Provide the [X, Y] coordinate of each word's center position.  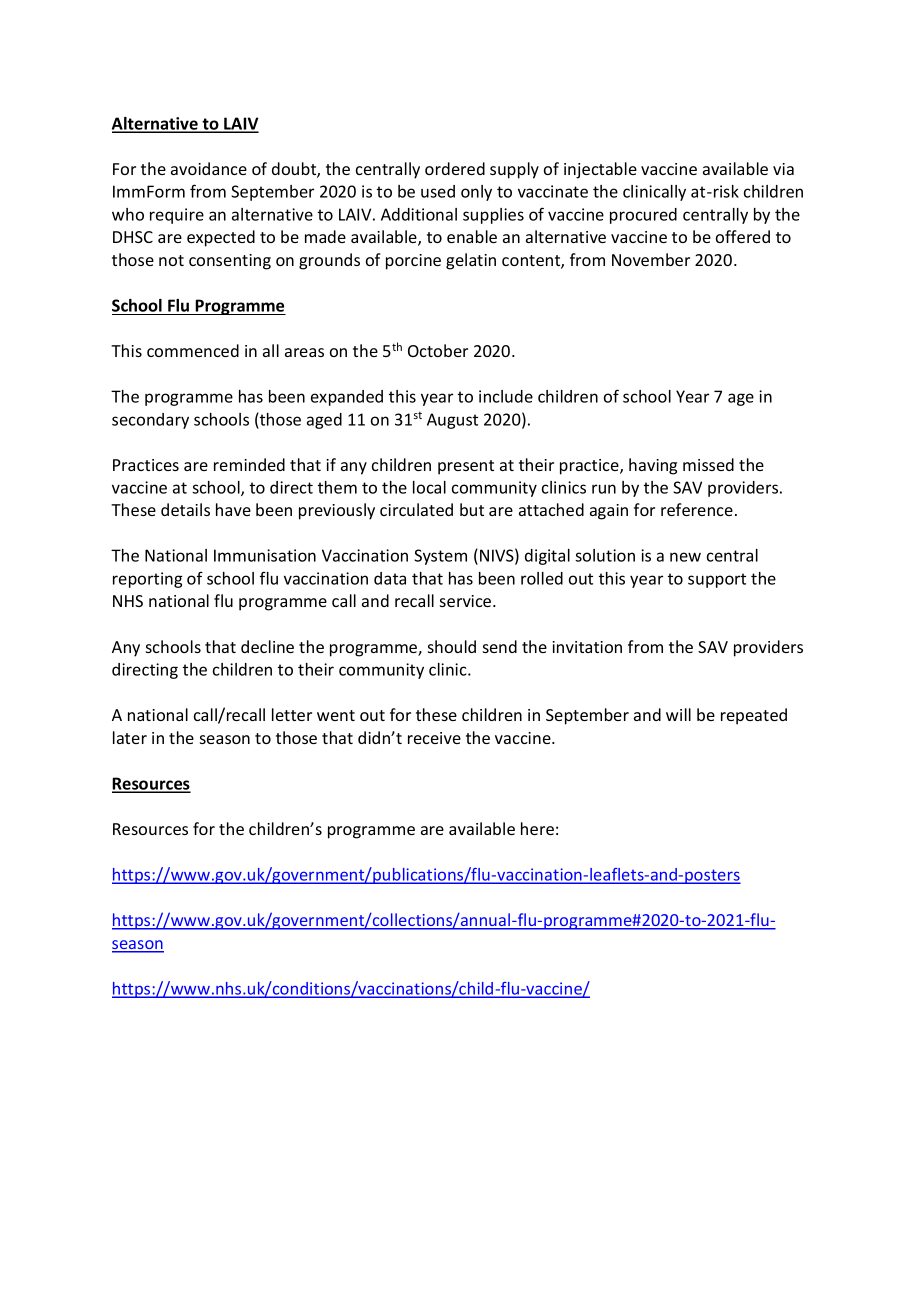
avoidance [209, 168]
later [130, 737]
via [783, 169]
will [678, 714]
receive [434, 738]
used [438, 191]
